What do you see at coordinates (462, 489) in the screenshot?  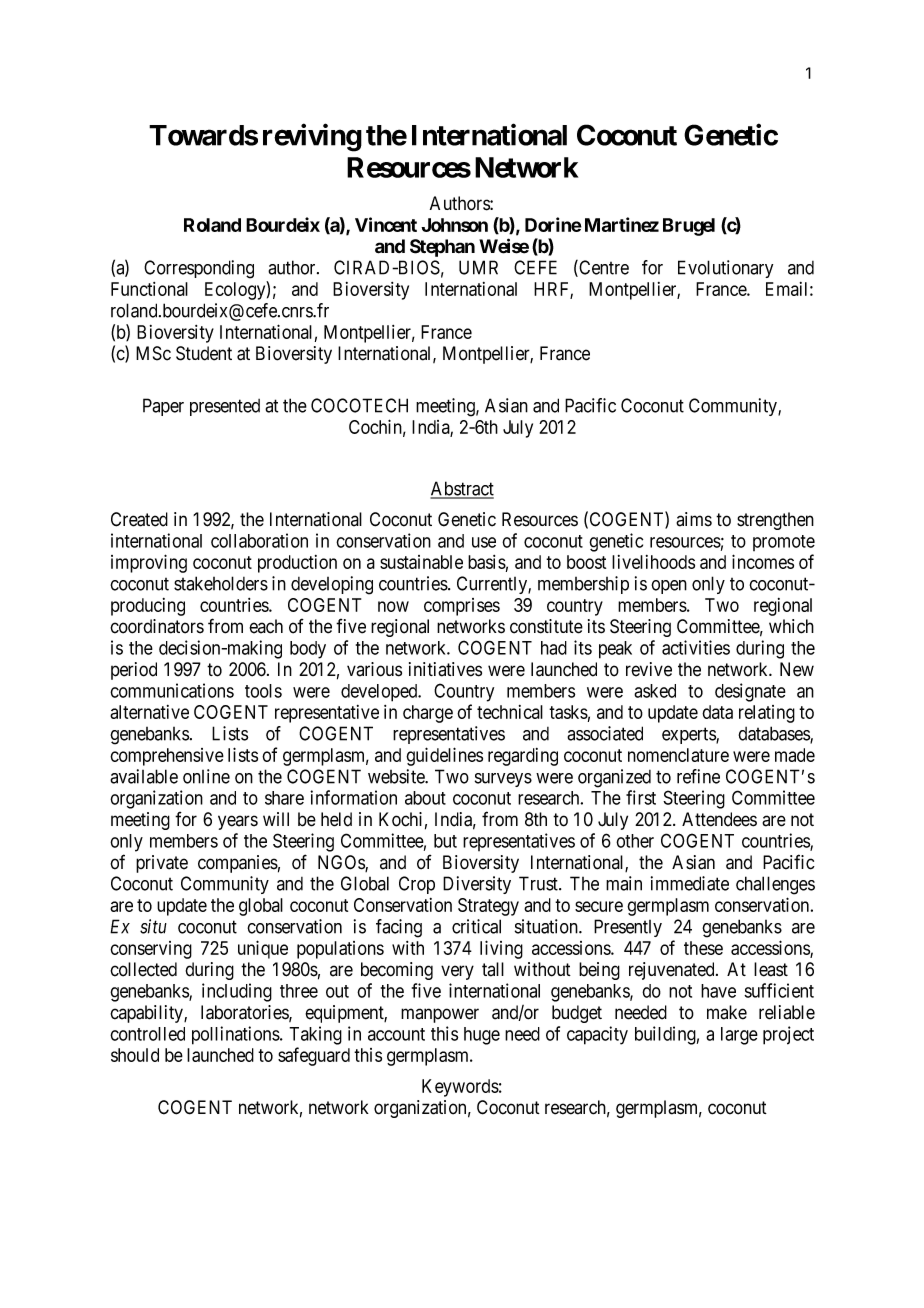 I see `Abstract` at bounding box center [462, 489].
